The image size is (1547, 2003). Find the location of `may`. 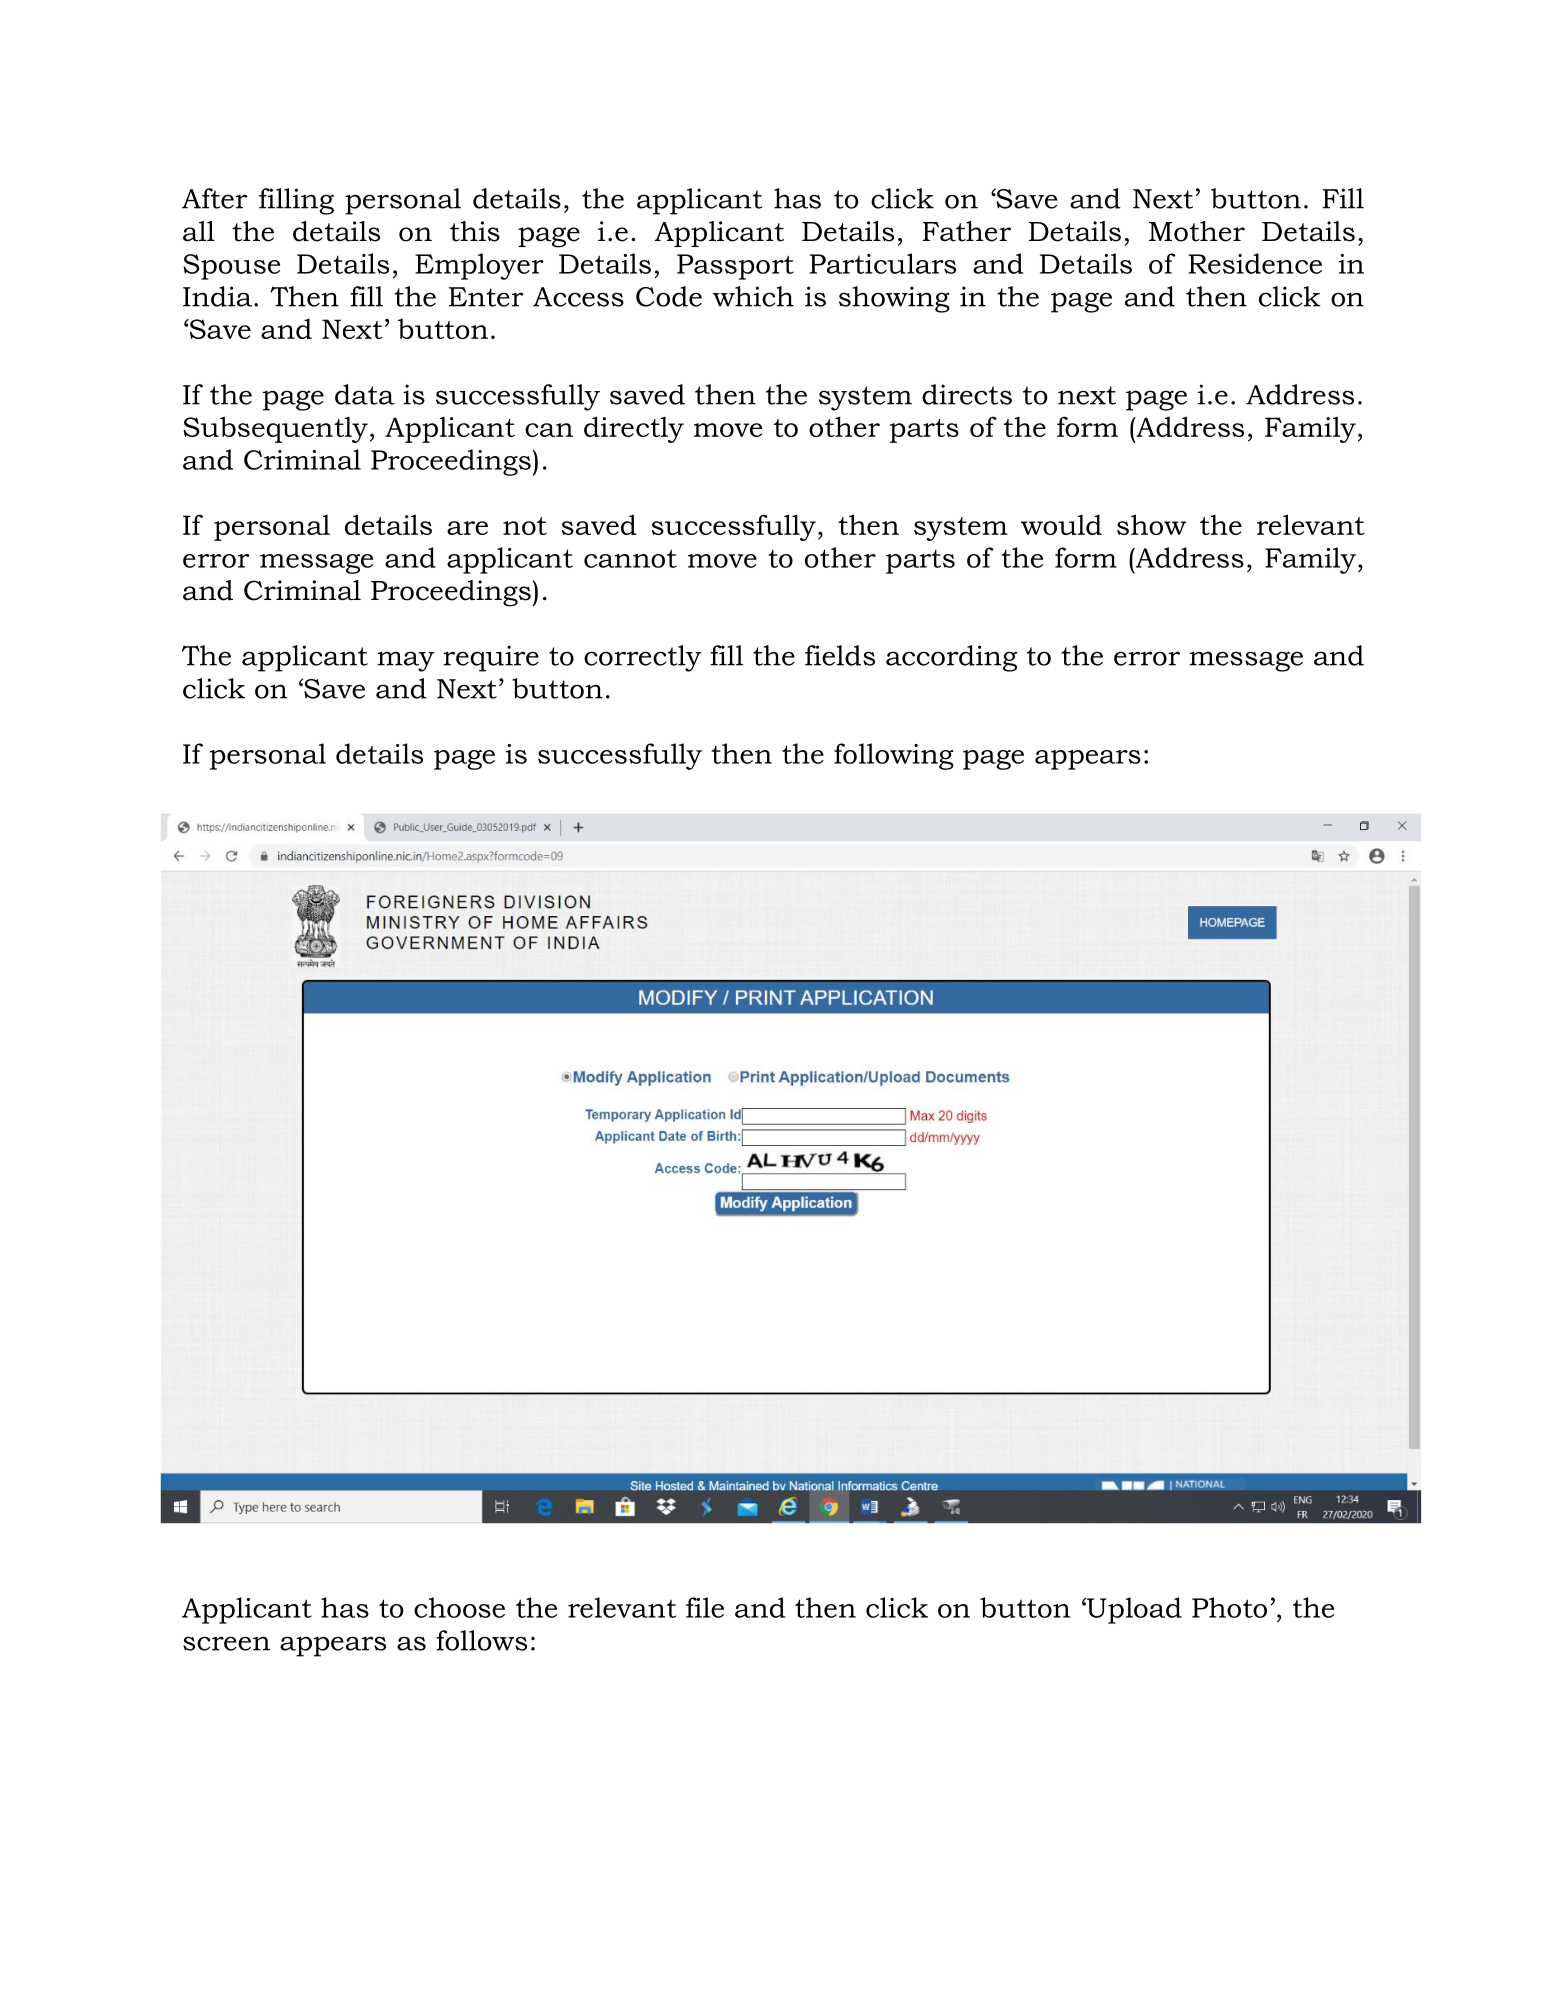

may is located at coordinates (405, 661).
